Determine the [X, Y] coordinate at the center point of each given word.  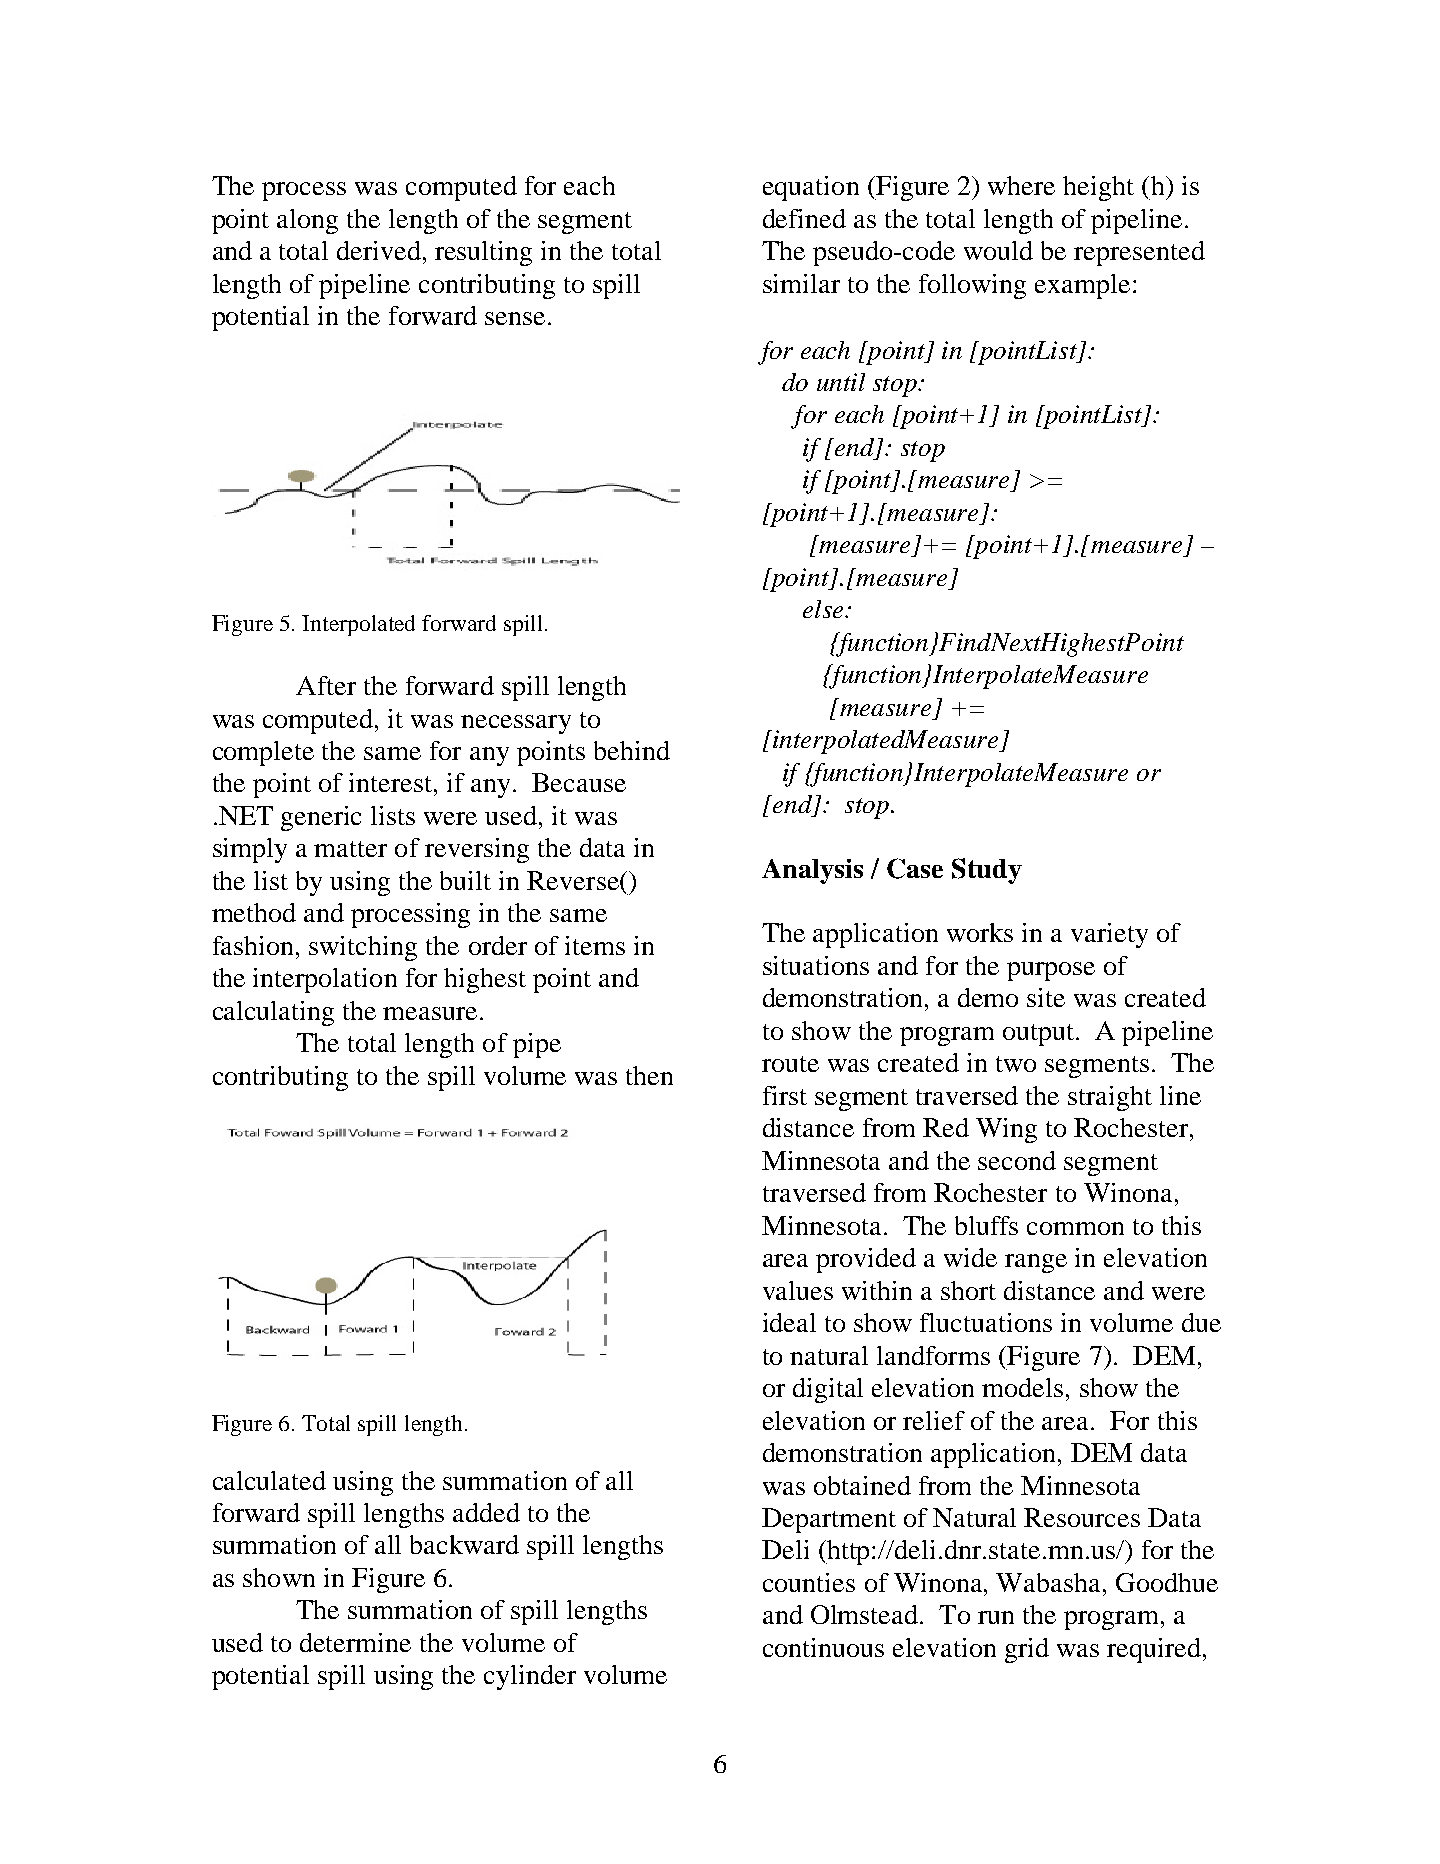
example [1082, 286]
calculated [269, 1480]
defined [804, 218]
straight [1110, 1098]
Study [987, 871]
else [825, 609]
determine [355, 1642]
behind [632, 750]
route [790, 1064]
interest [392, 782]
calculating [273, 1013]
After [326, 685]
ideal [789, 1322]
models [1022, 1387]
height [1098, 188]
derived [379, 250]
